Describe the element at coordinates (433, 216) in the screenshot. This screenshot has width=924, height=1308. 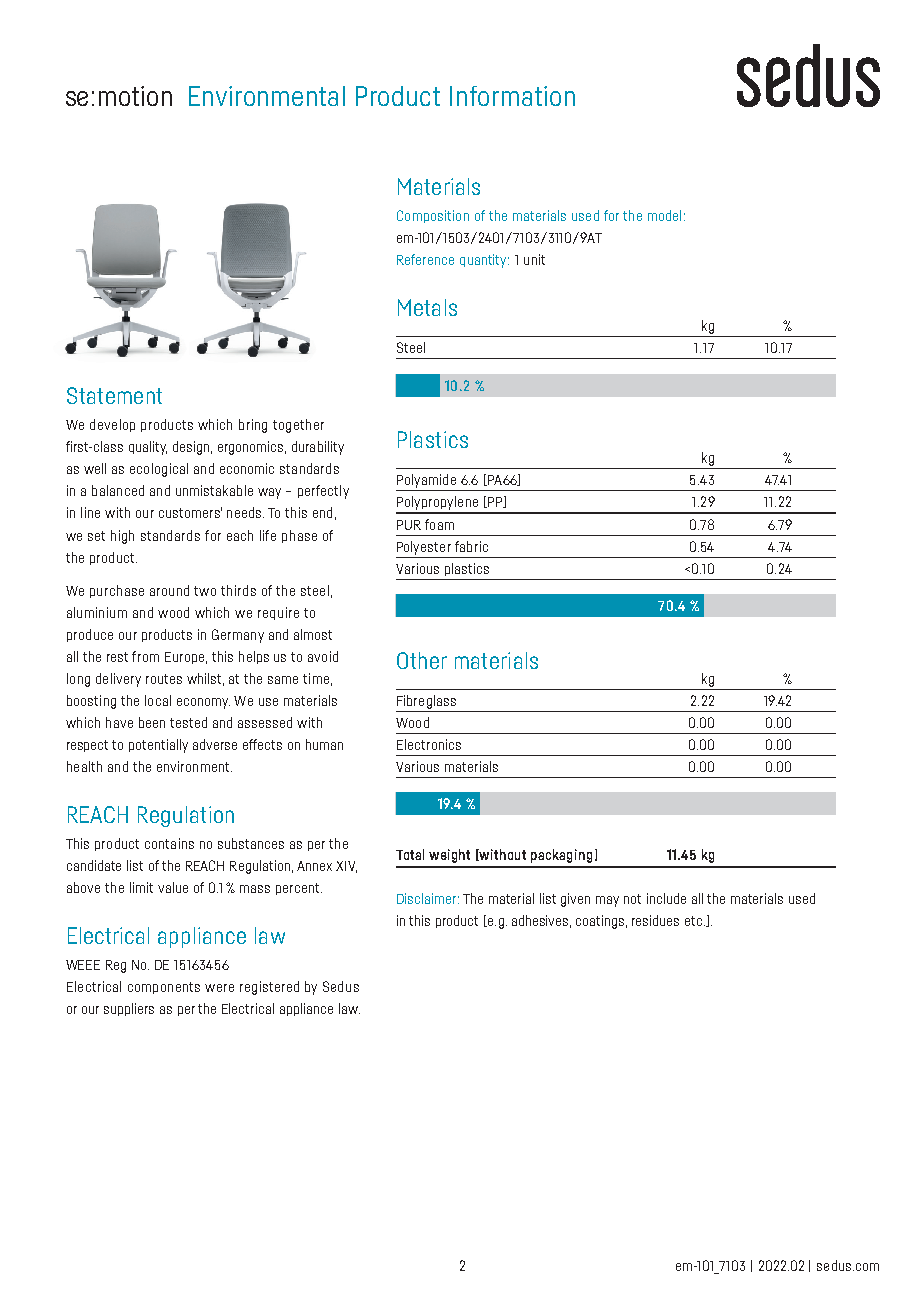
I see `Composition` at that location.
